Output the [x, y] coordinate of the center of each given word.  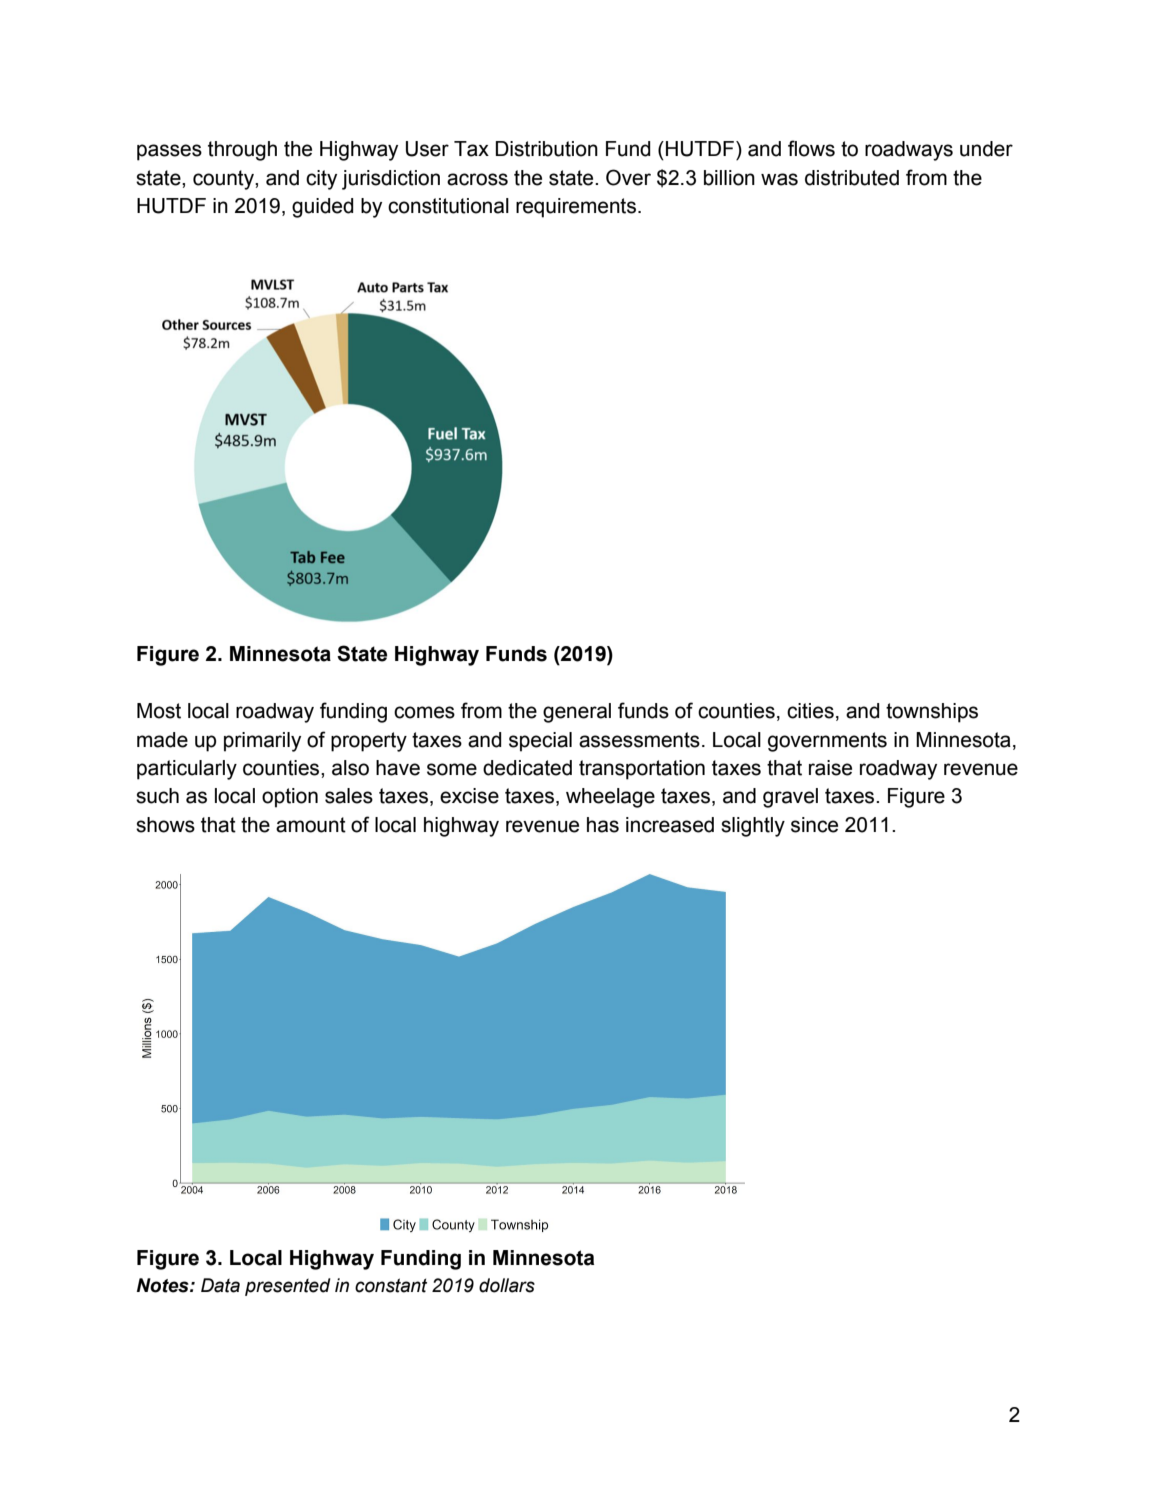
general [577, 713]
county [224, 180]
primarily [262, 742]
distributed [852, 178]
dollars [507, 1285]
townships [932, 713]
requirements [576, 208]
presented [288, 1287]
